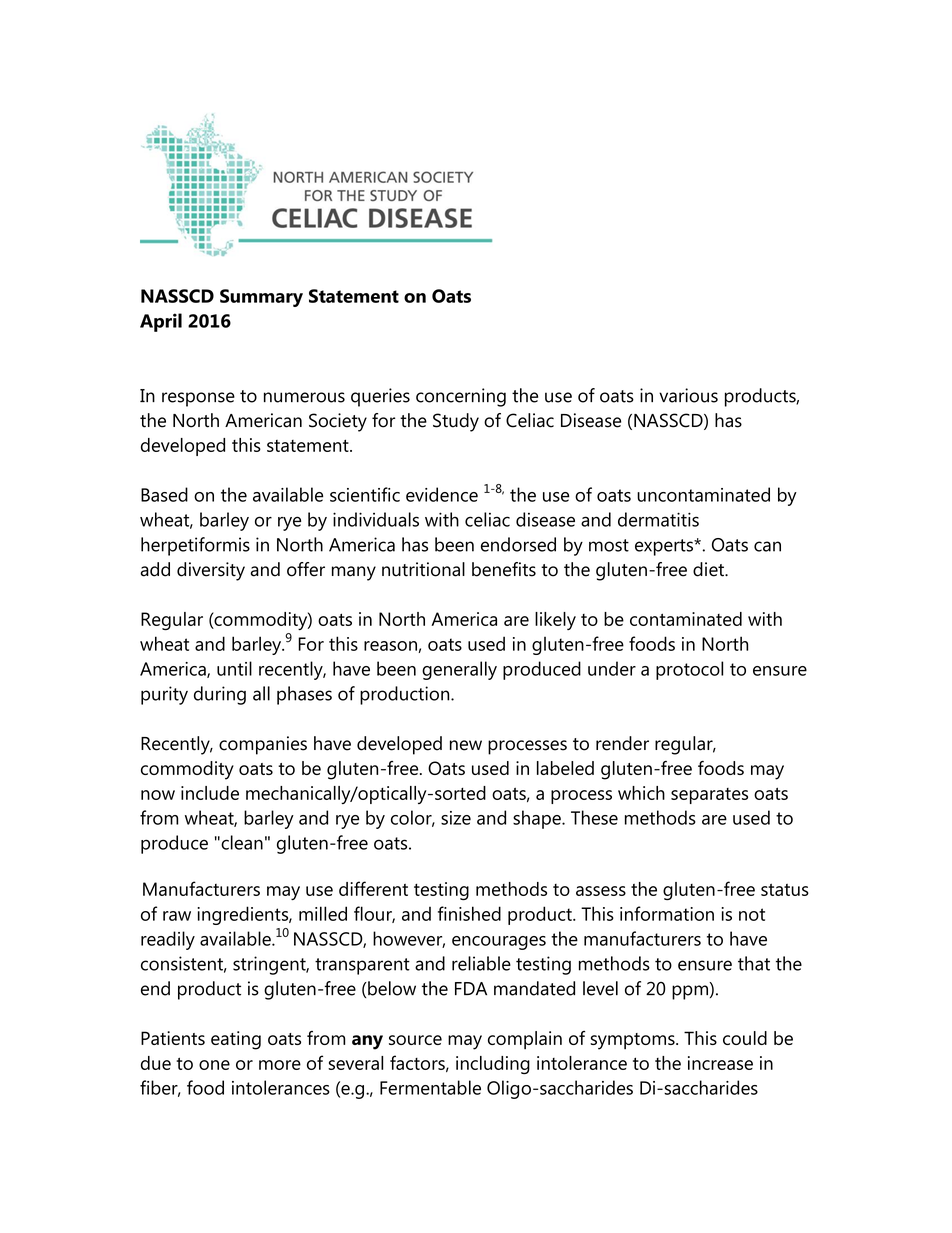 Image resolution: width=952 pixels, height=1233 pixels. I want to click on generally, so click(459, 670).
